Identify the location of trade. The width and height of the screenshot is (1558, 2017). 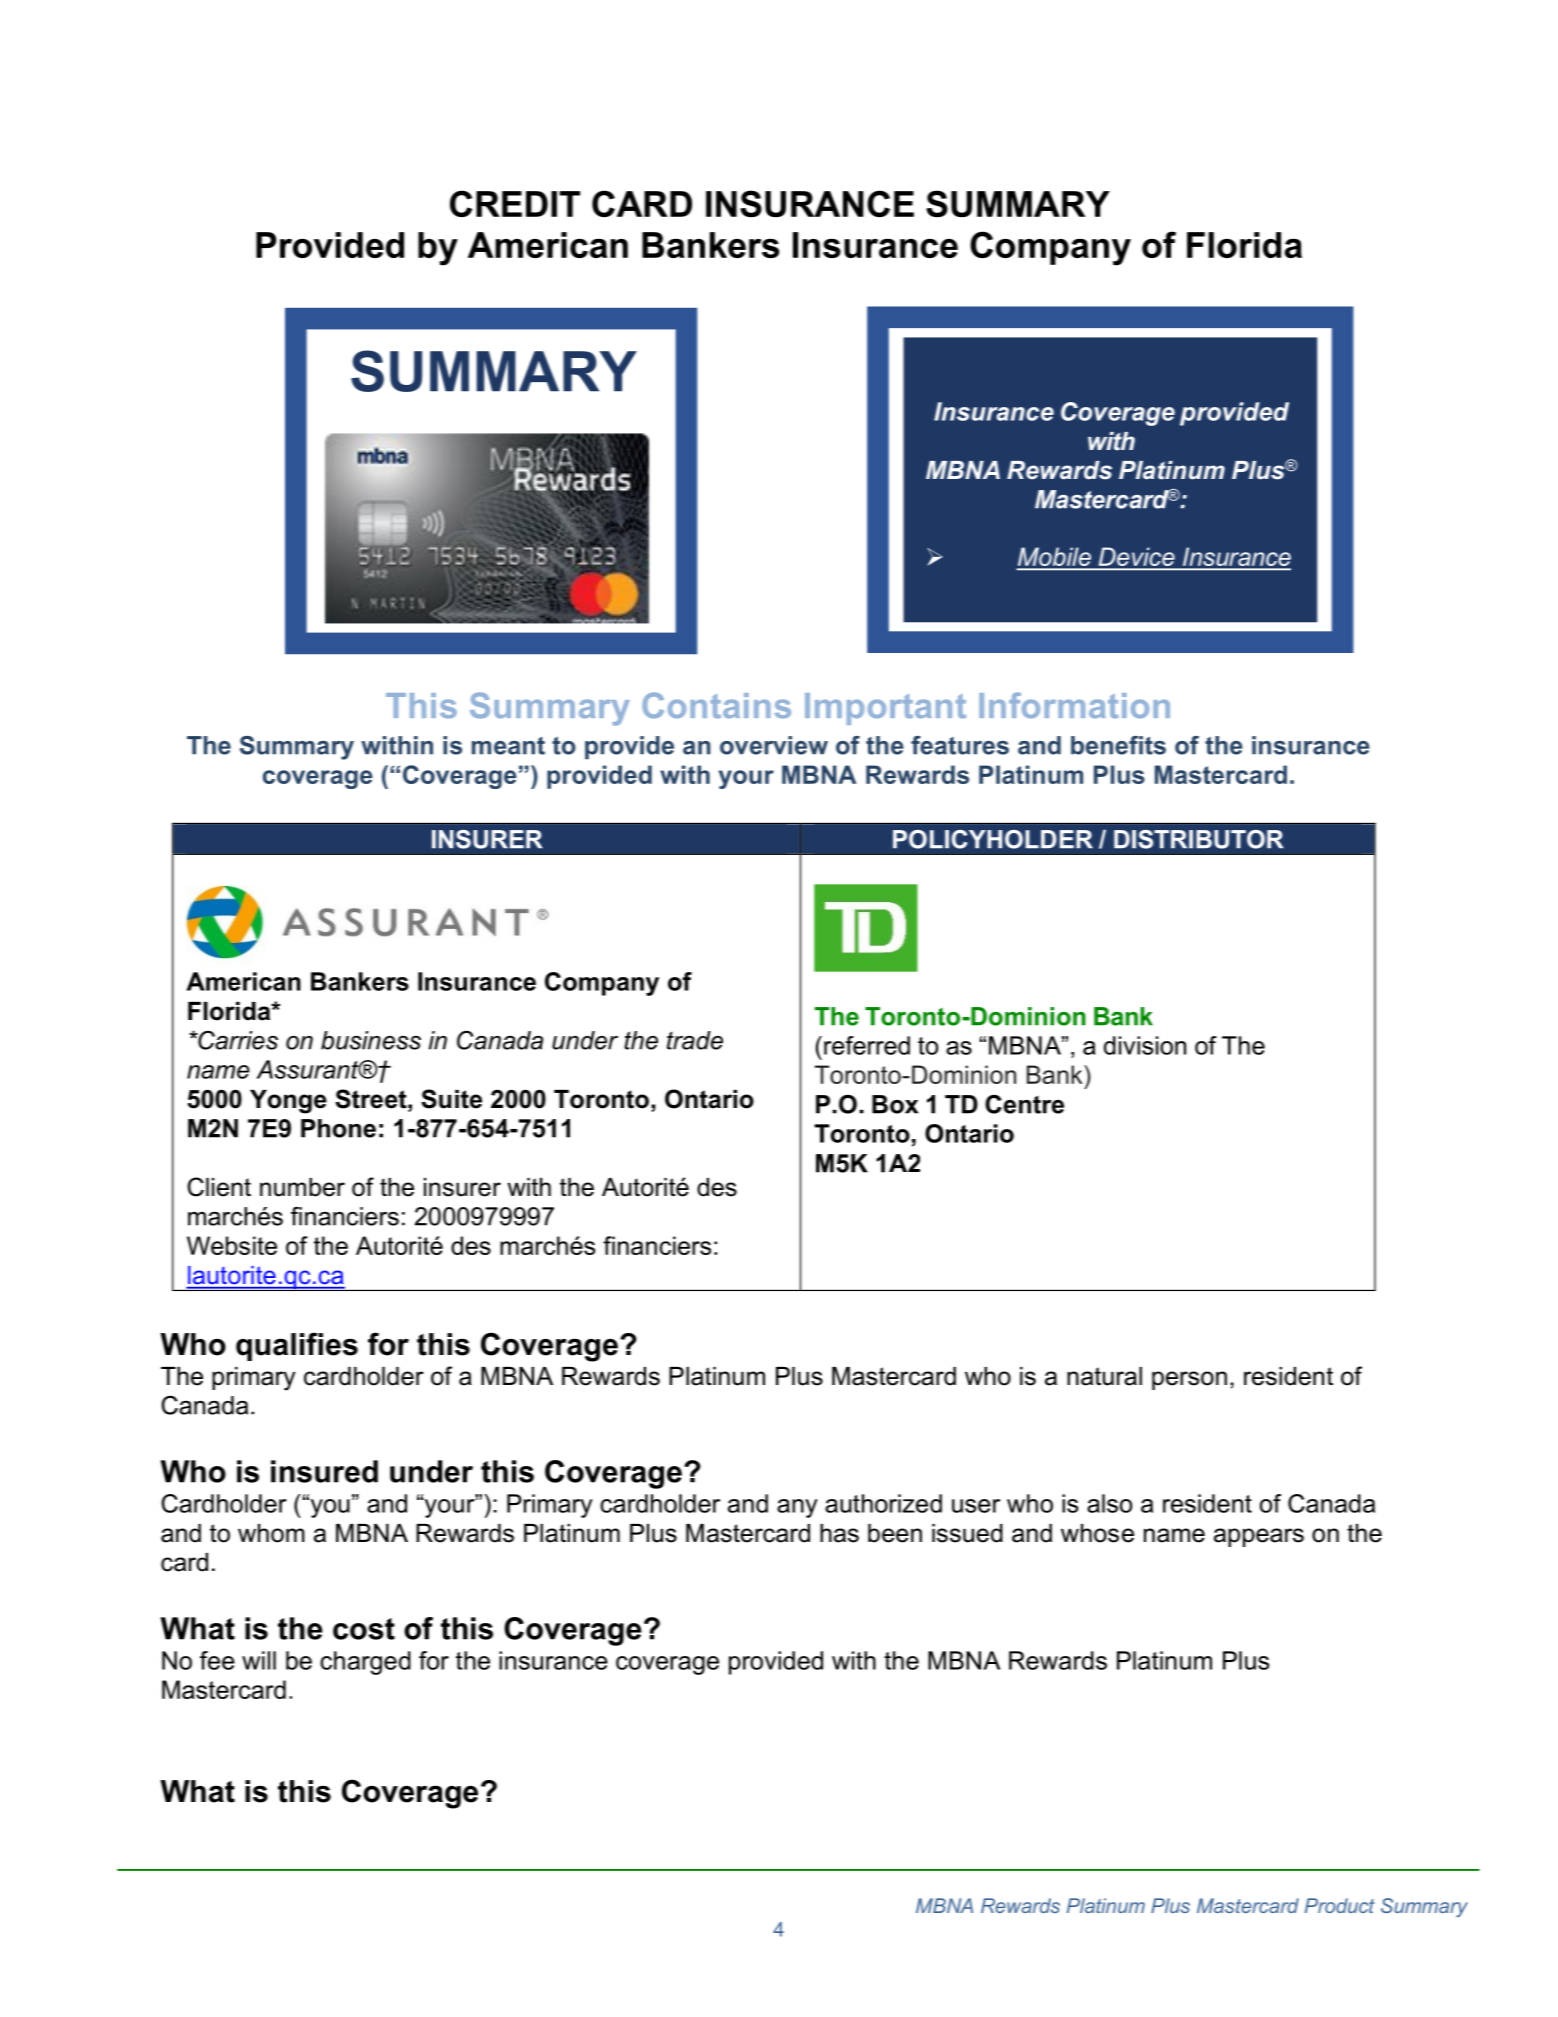
(695, 1040).
